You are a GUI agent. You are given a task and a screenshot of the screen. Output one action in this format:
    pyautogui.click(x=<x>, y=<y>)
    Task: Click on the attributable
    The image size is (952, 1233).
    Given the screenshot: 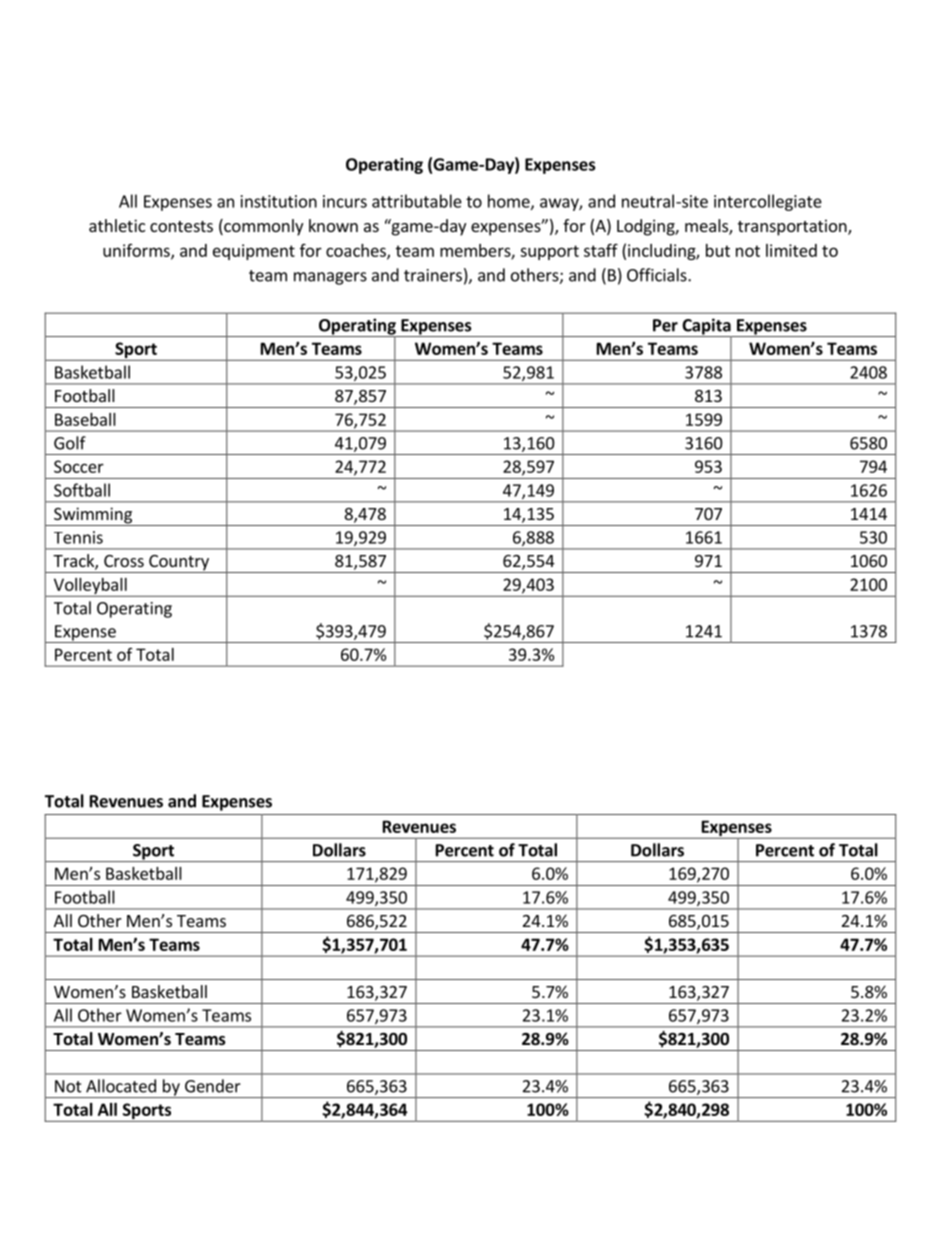 What is the action you would take?
    pyautogui.click(x=417, y=201)
